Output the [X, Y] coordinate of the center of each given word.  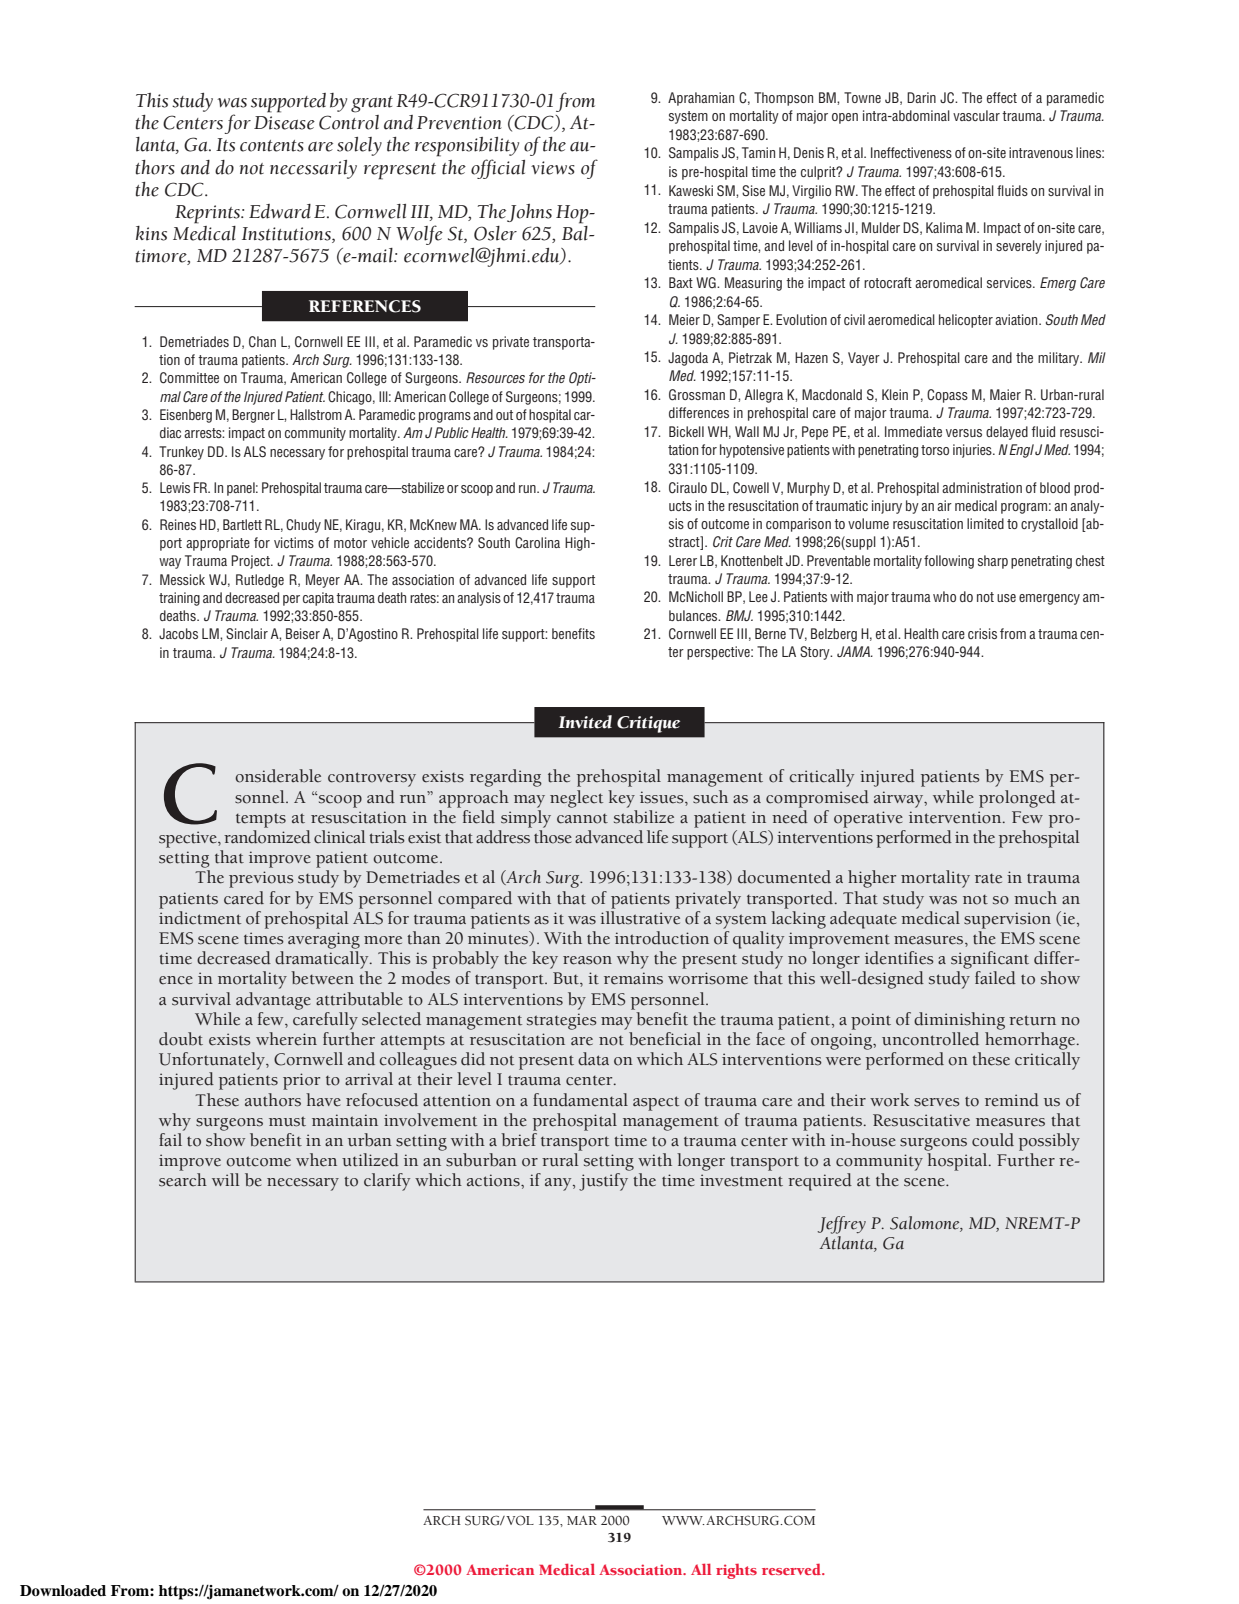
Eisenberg [186, 416]
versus [964, 433]
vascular [976, 115]
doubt [181, 1039]
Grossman [697, 395]
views [553, 168]
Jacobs [178, 633]
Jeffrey [842, 1225]
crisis [982, 633]
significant [990, 960]
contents [272, 146]
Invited [585, 722]
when [316, 1160]
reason [587, 960]
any [559, 1184]
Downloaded [63, 1591]
